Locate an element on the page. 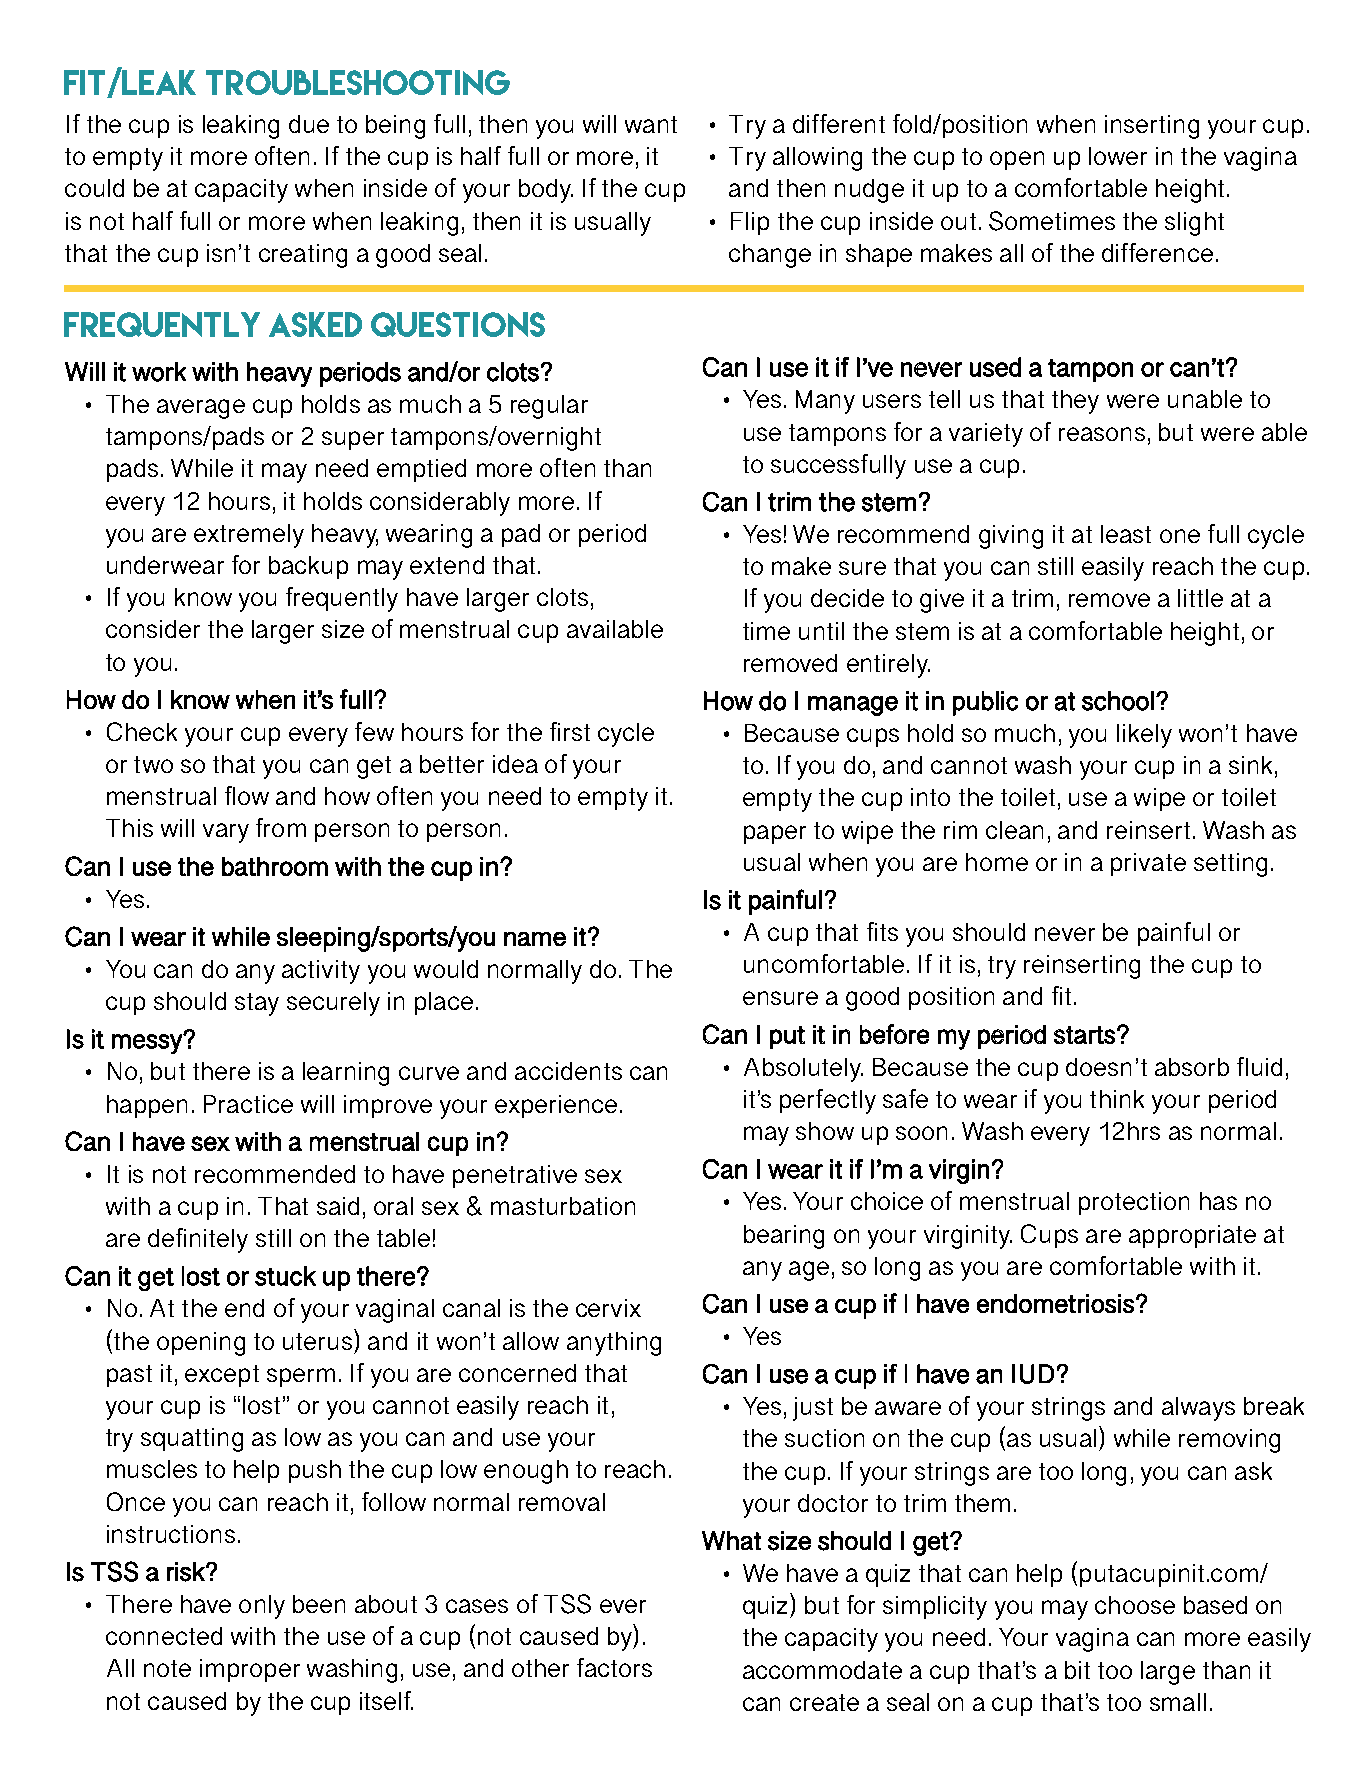 This page has height=1771, width=1368. think is located at coordinates (1117, 1099).
